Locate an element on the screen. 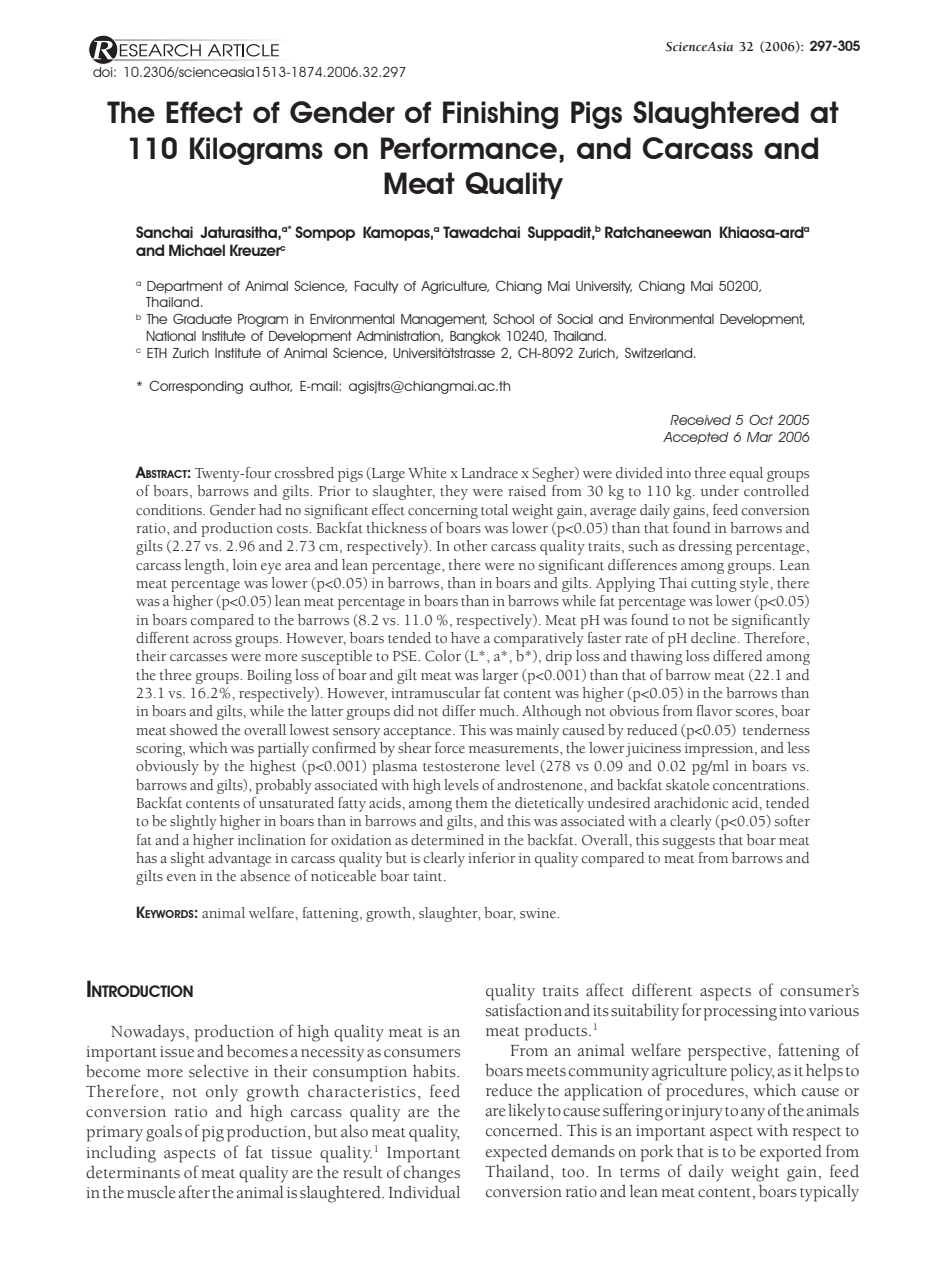 The width and height of the screenshot is (941, 1288). conditions is located at coordinates (170, 510).
